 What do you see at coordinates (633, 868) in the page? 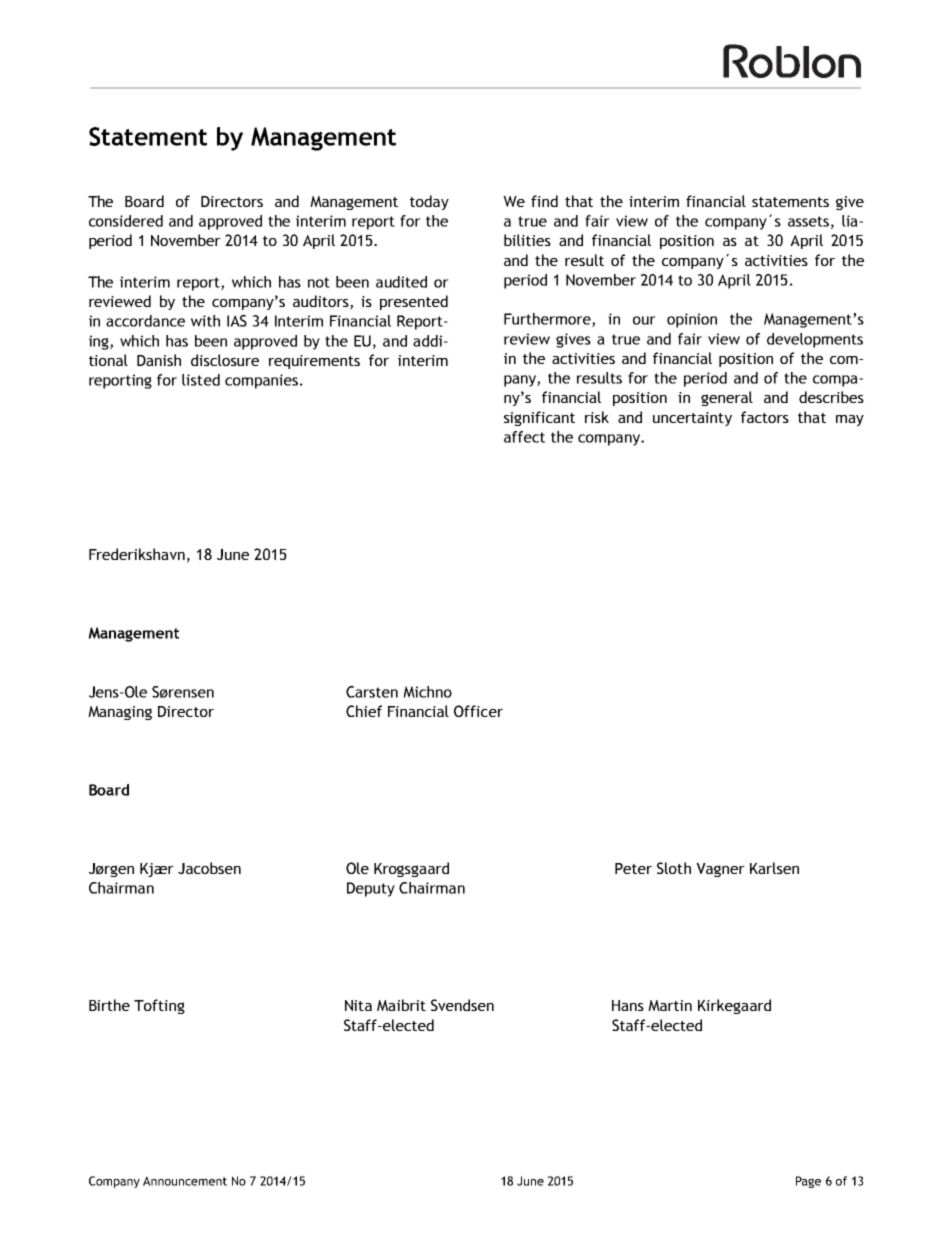
I see `Peter` at bounding box center [633, 868].
